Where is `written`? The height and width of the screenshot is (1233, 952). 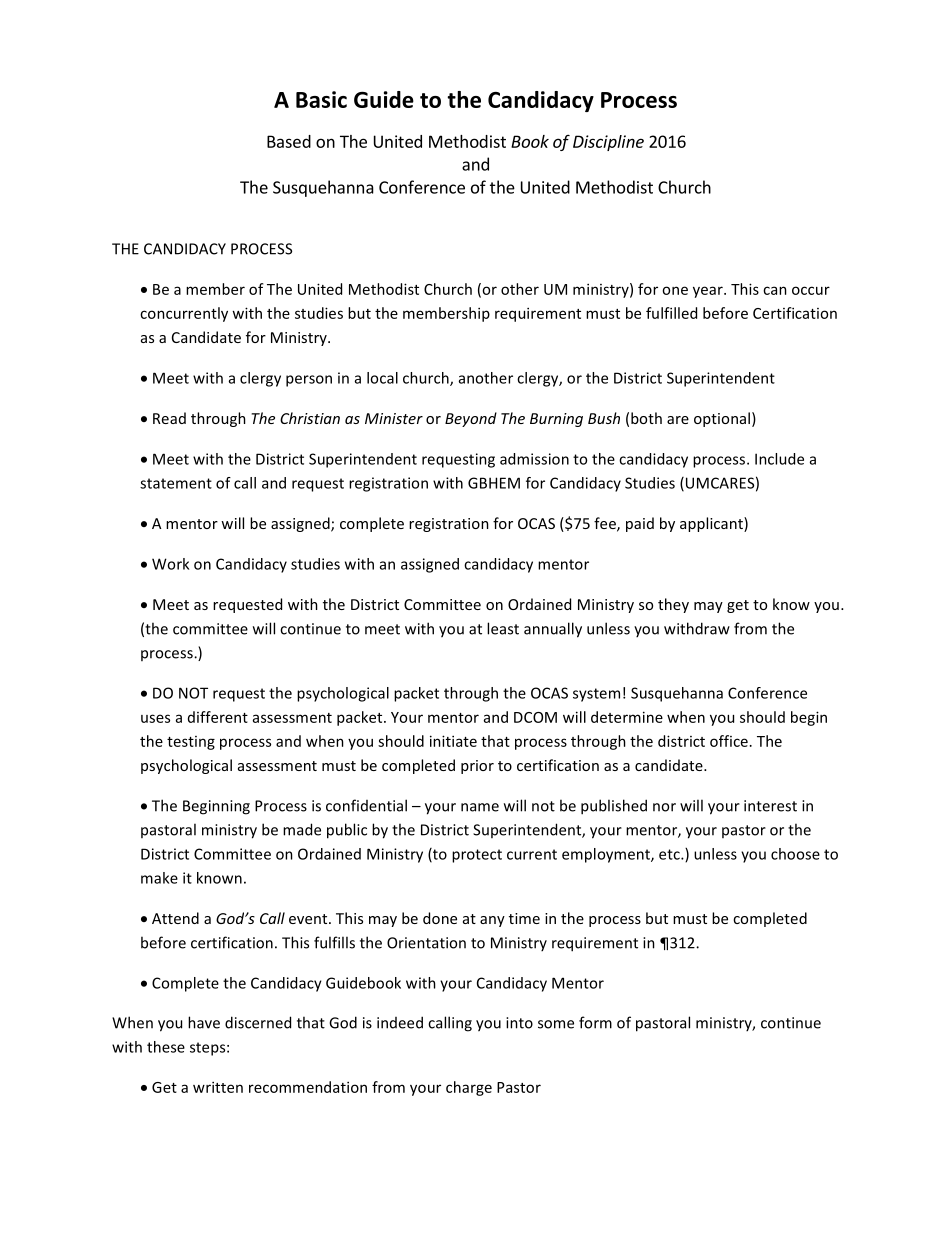 written is located at coordinates (218, 1087).
